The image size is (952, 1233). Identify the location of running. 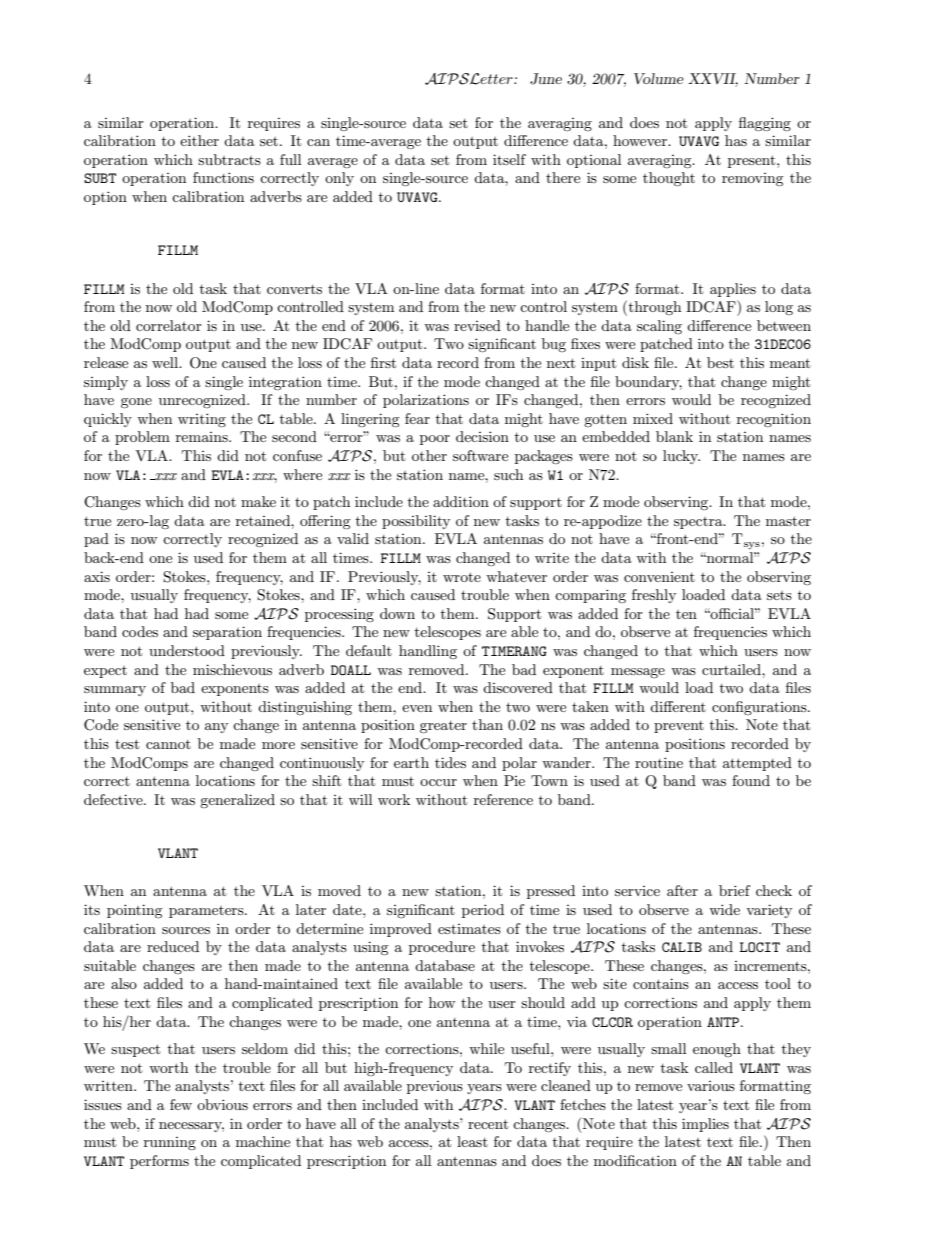
(170, 1143).
